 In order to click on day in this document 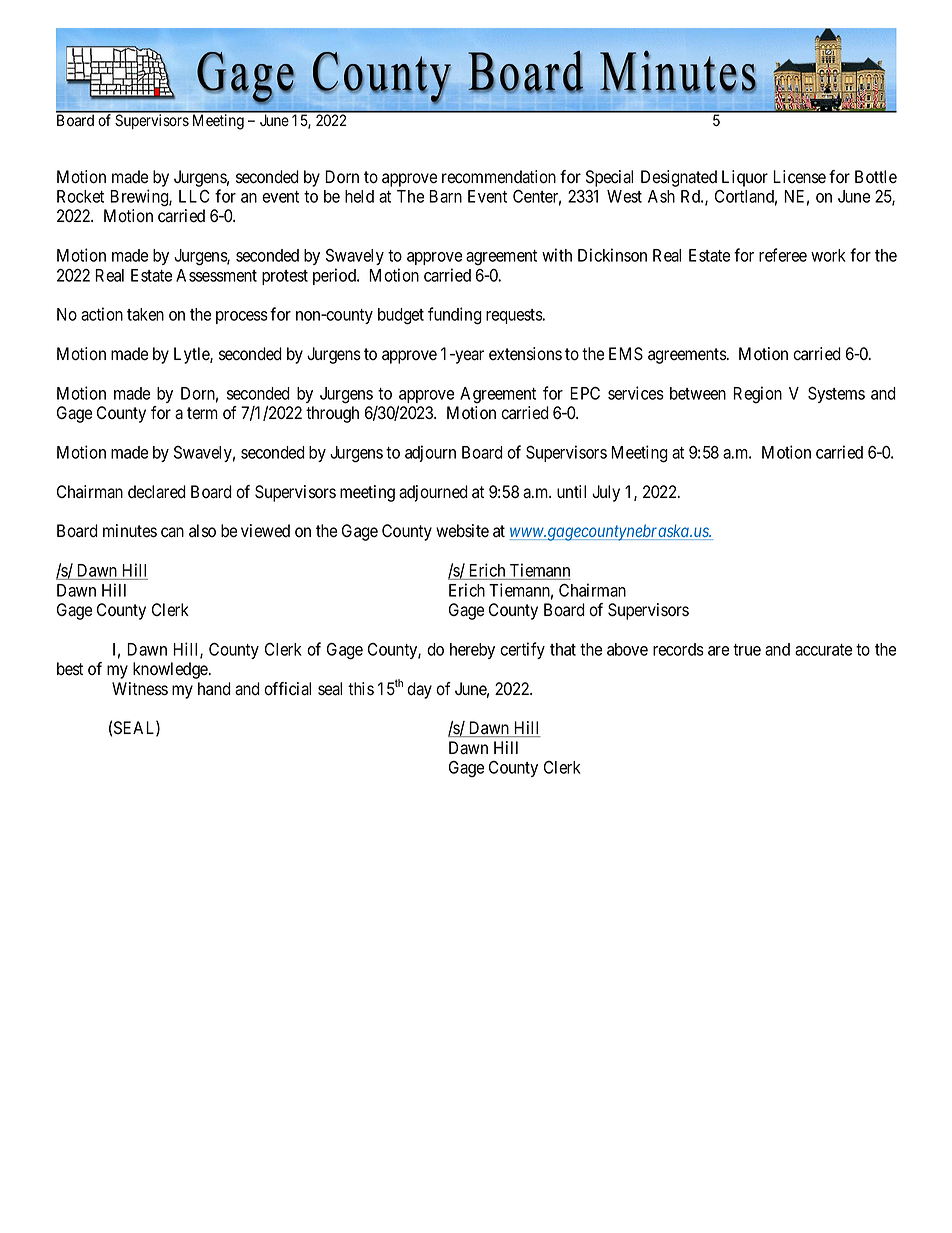, I will do `click(419, 690)`.
